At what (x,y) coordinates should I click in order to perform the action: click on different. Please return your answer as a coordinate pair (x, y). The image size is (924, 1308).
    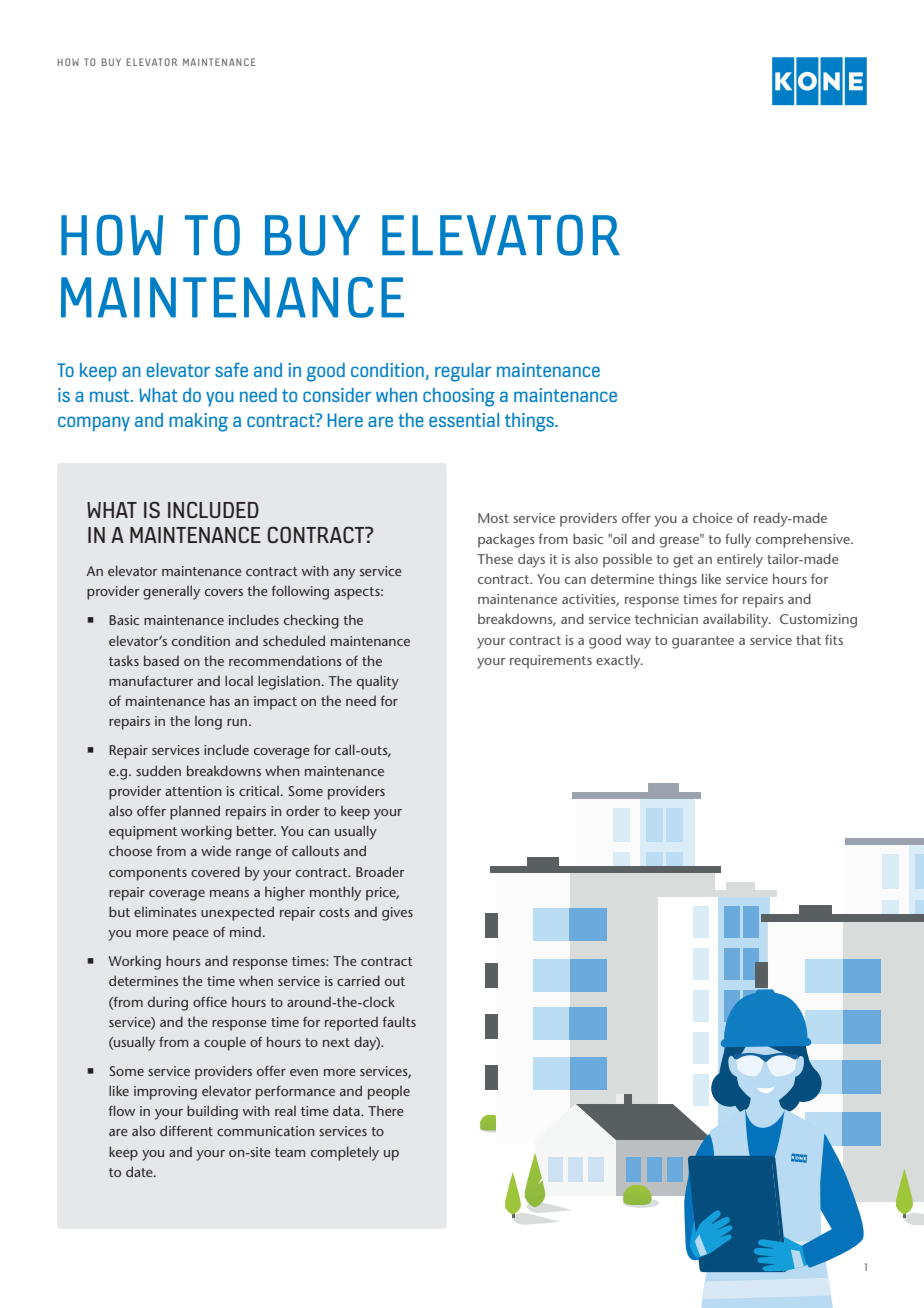
    Looking at the image, I should click on (186, 1130).
